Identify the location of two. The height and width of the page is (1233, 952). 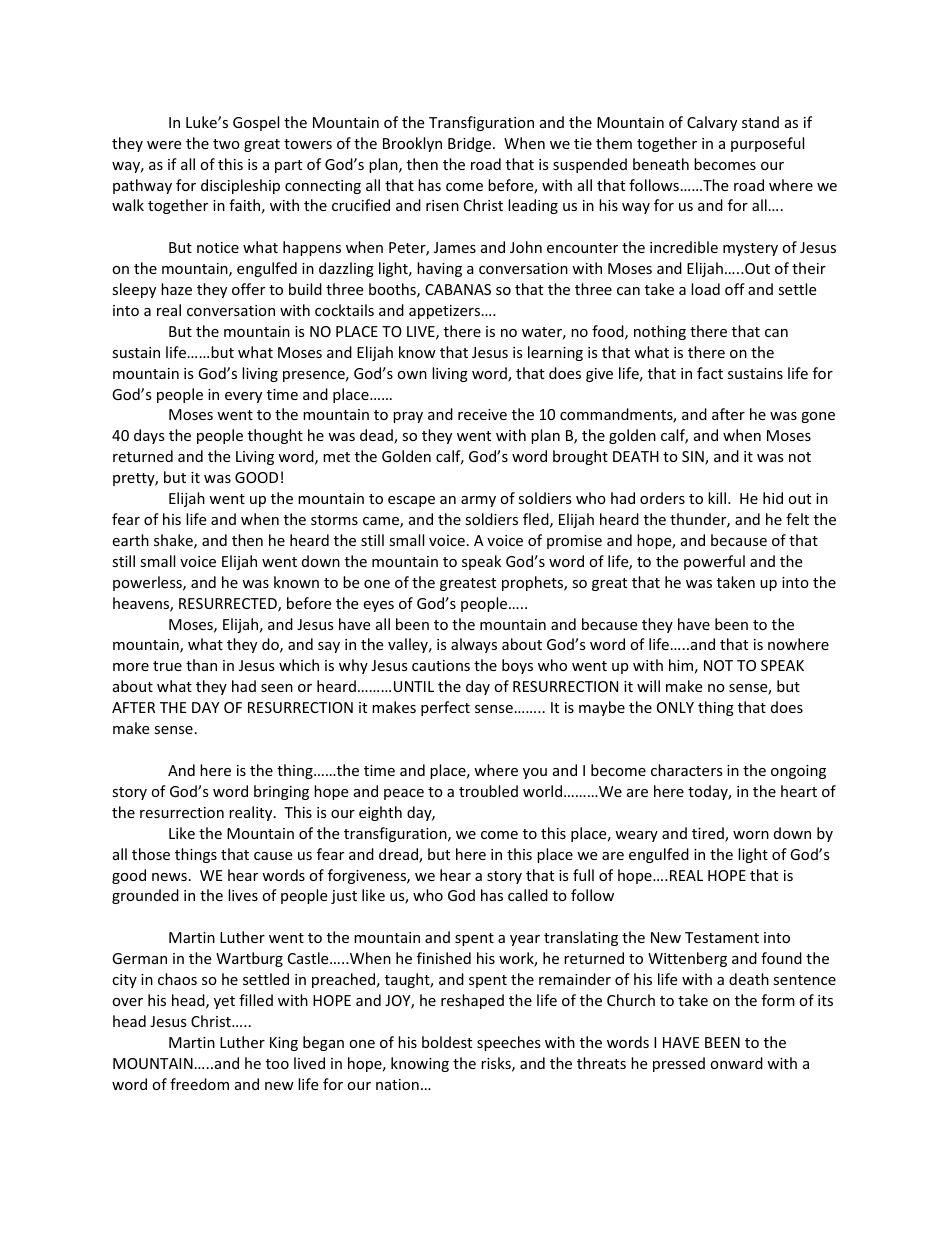
(226, 144).
